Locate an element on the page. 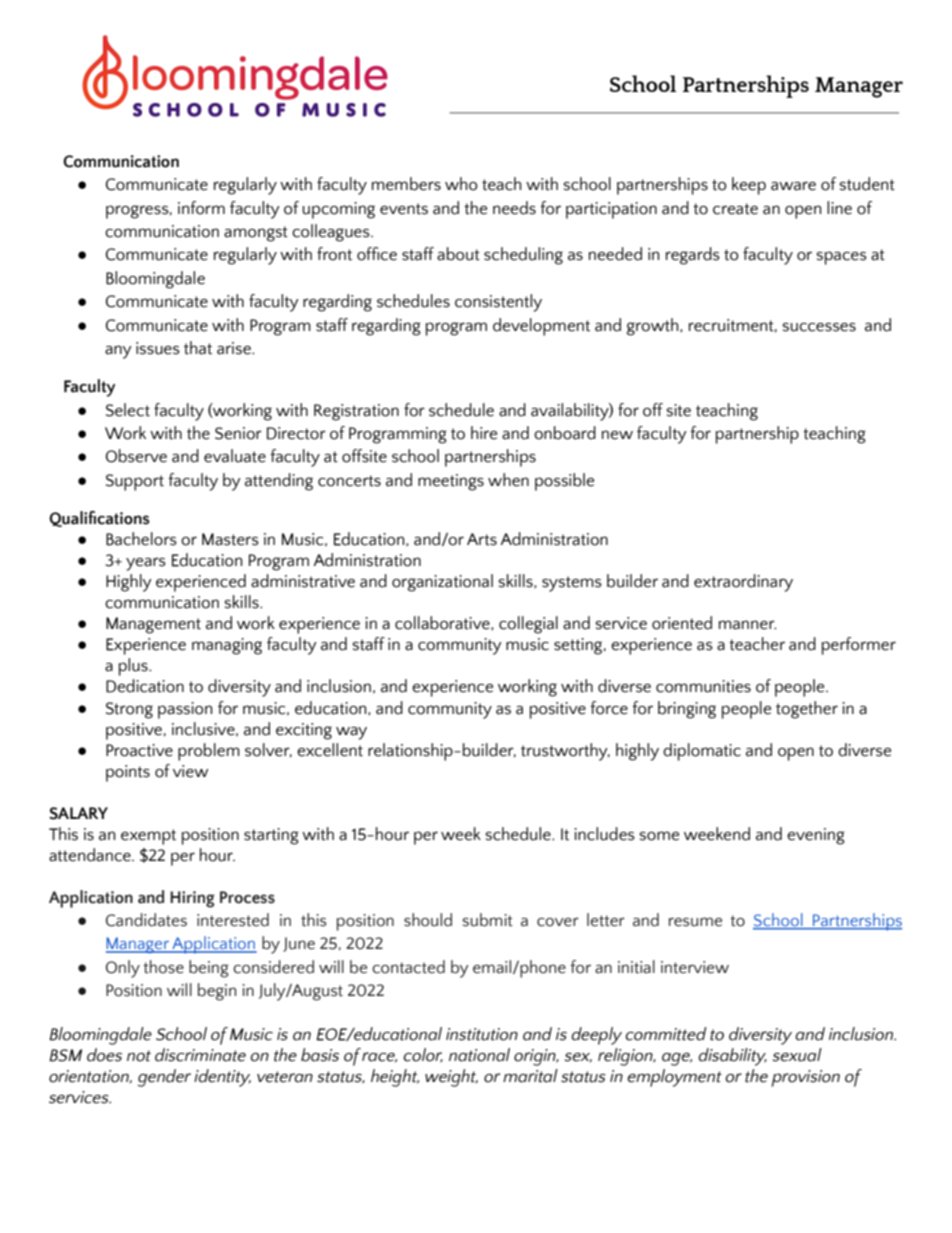  meetings is located at coordinates (451, 482).
